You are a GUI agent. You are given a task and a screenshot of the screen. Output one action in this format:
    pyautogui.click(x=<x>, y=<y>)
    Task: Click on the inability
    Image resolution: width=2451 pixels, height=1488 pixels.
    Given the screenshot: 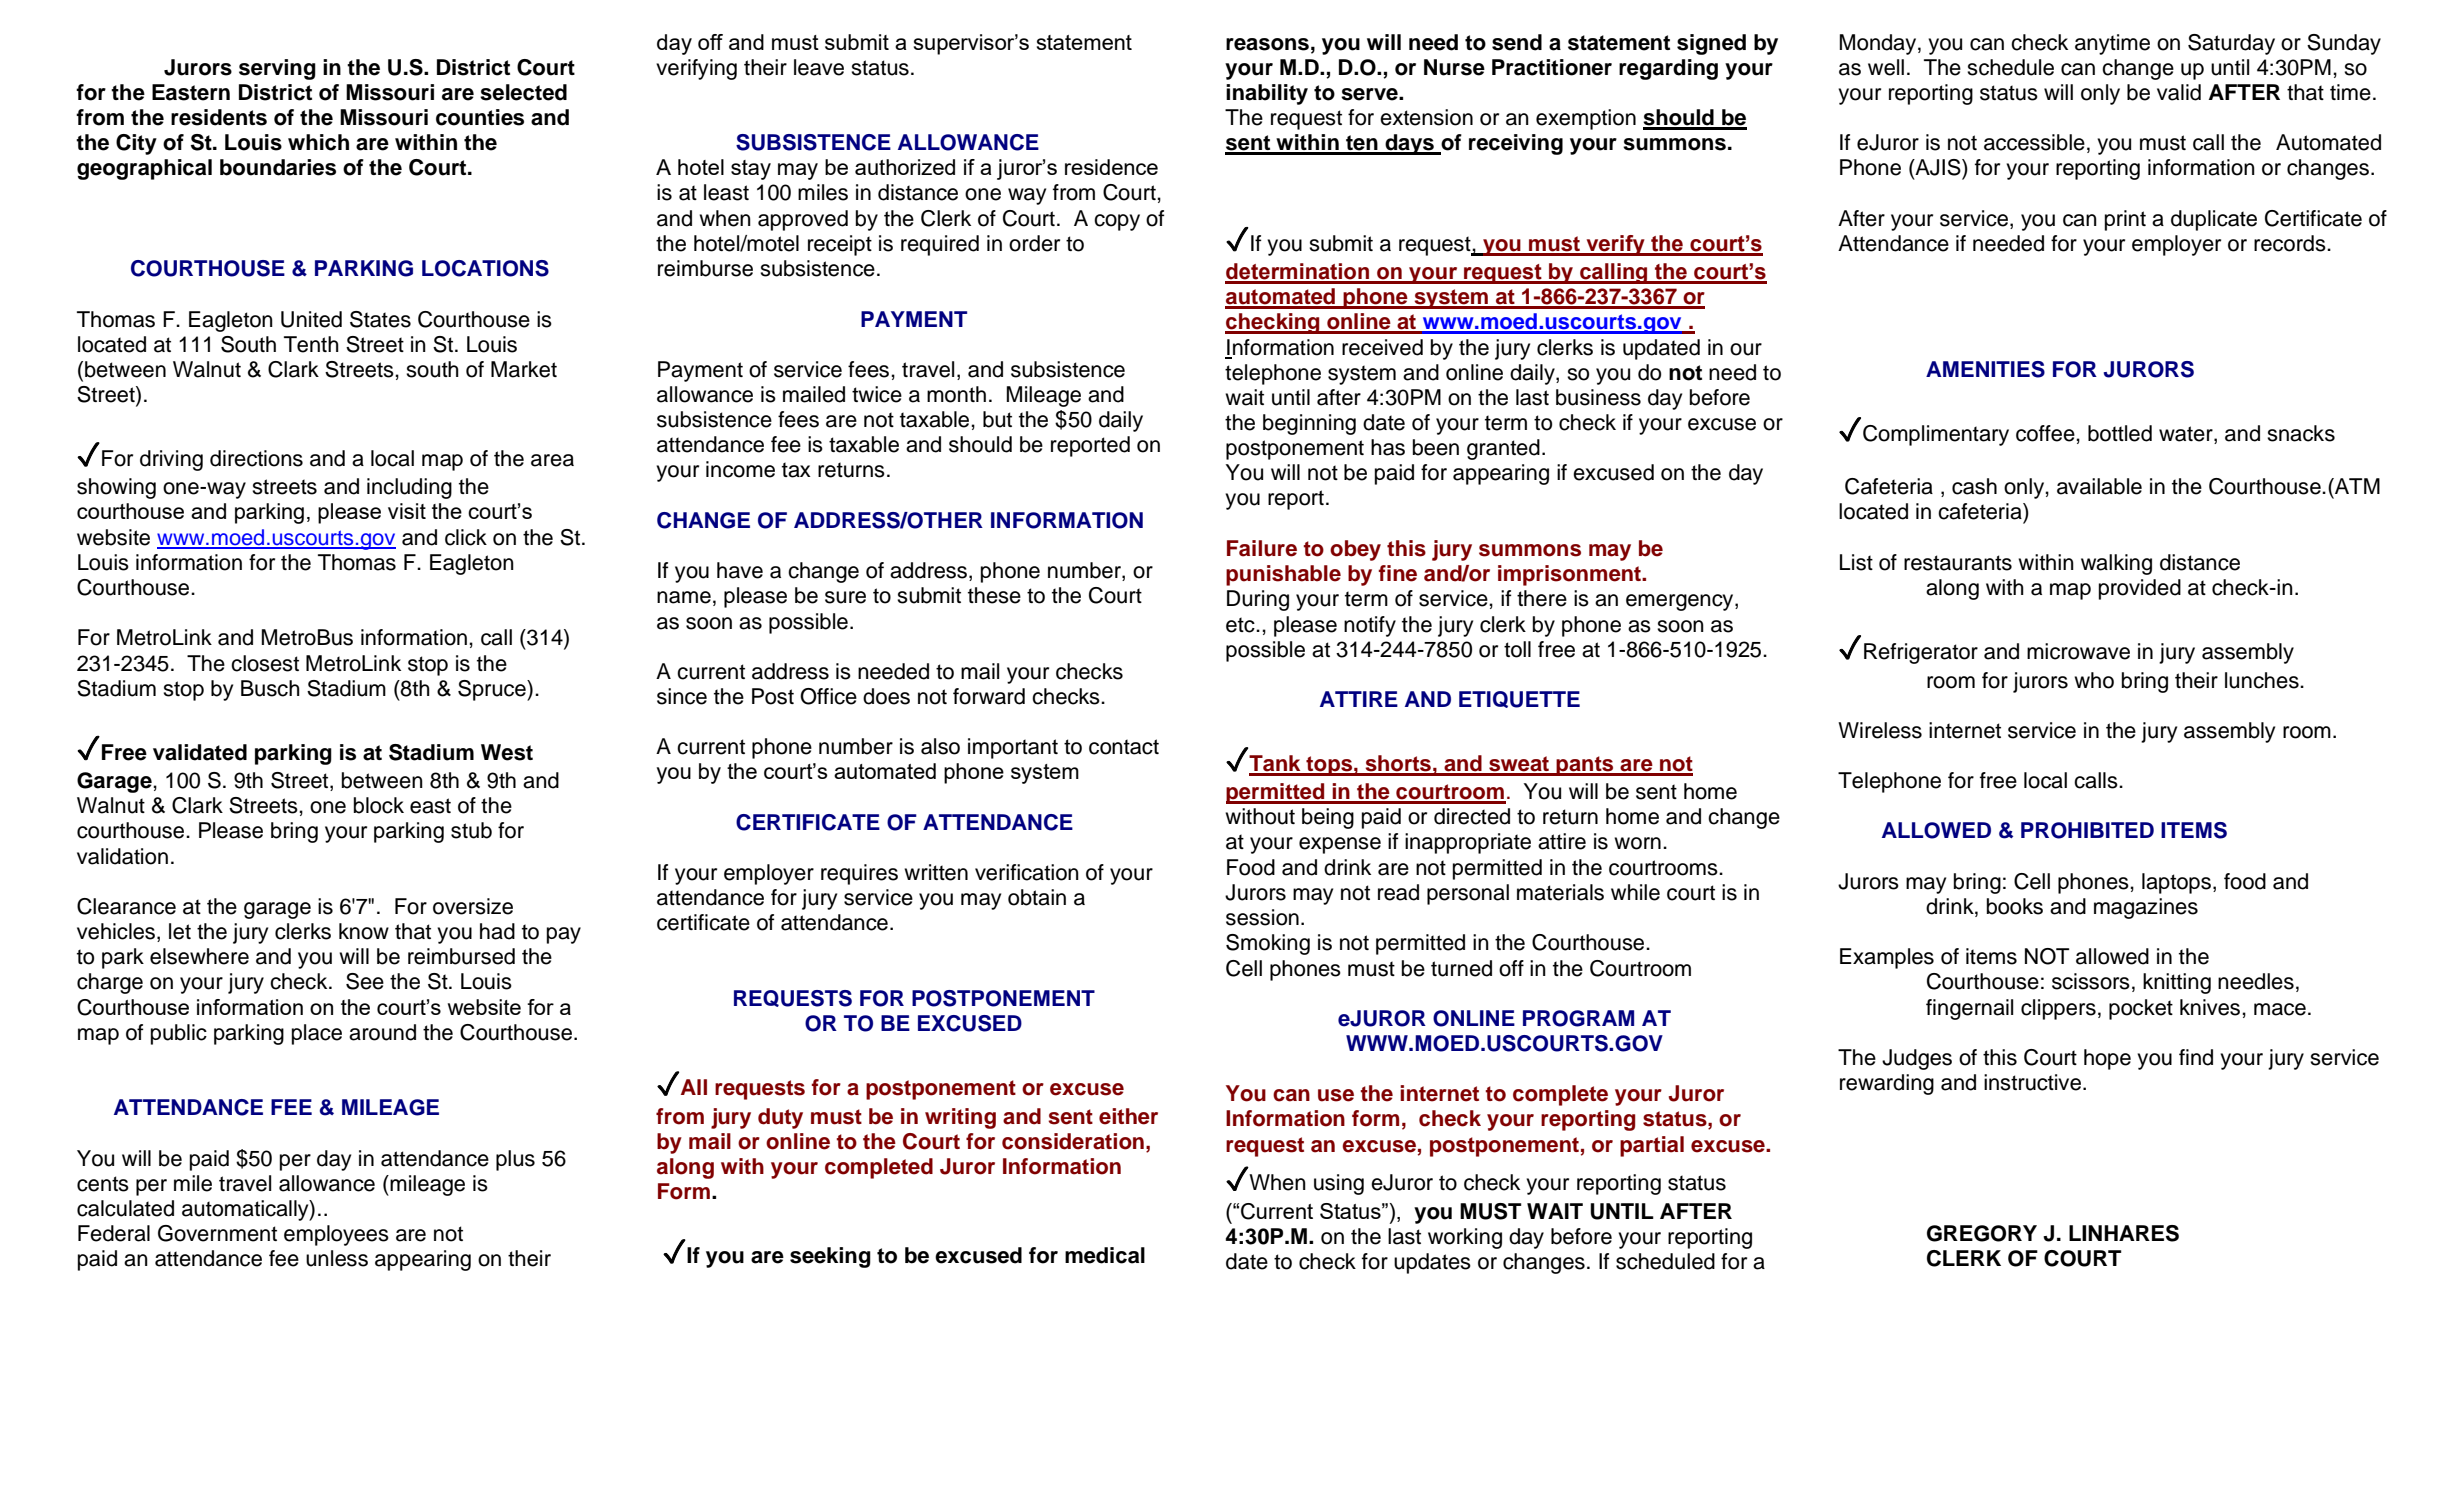 What is the action you would take?
    pyautogui.click(x=1267, y=94)
